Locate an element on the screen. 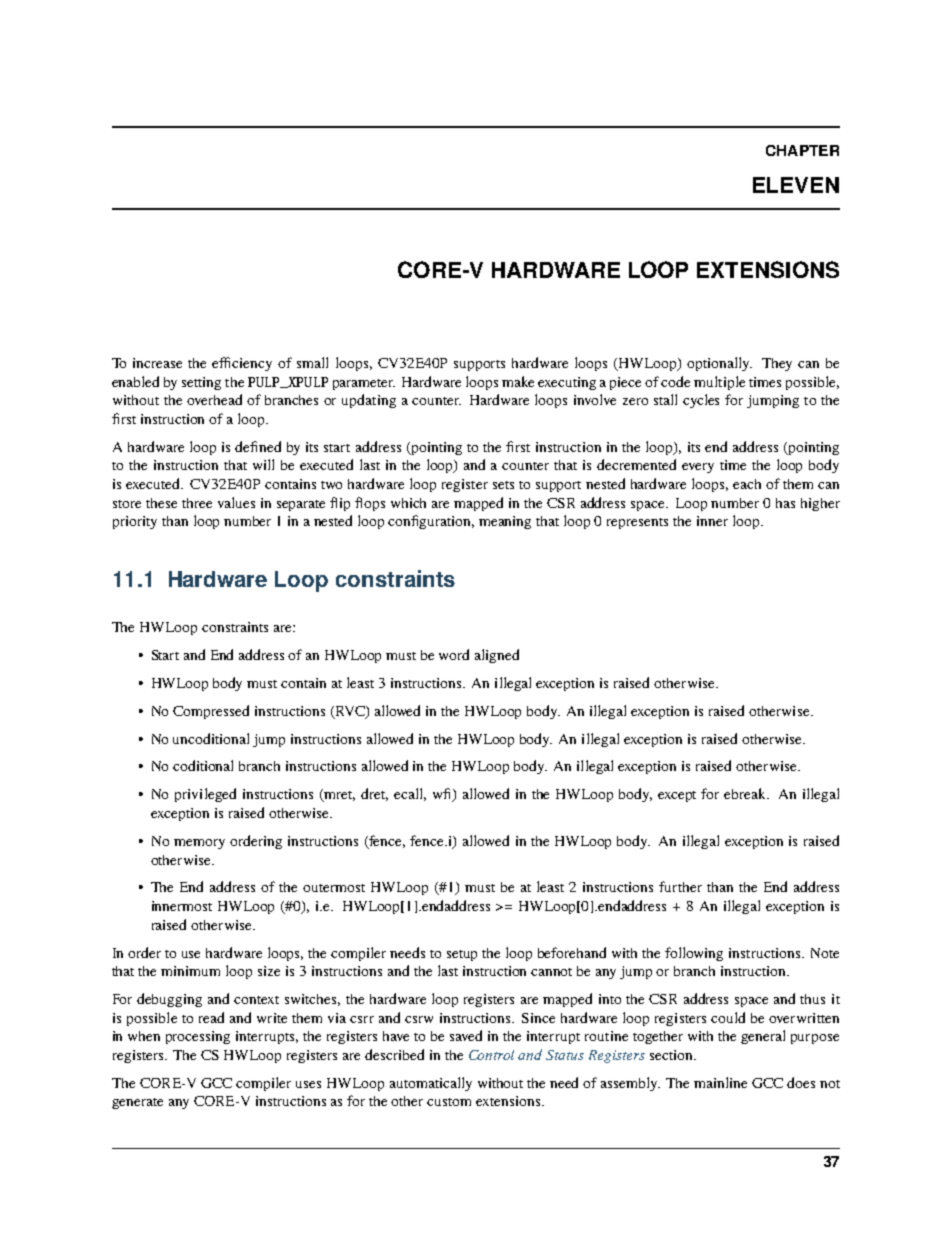  three is located at coordinates (197, 503).
